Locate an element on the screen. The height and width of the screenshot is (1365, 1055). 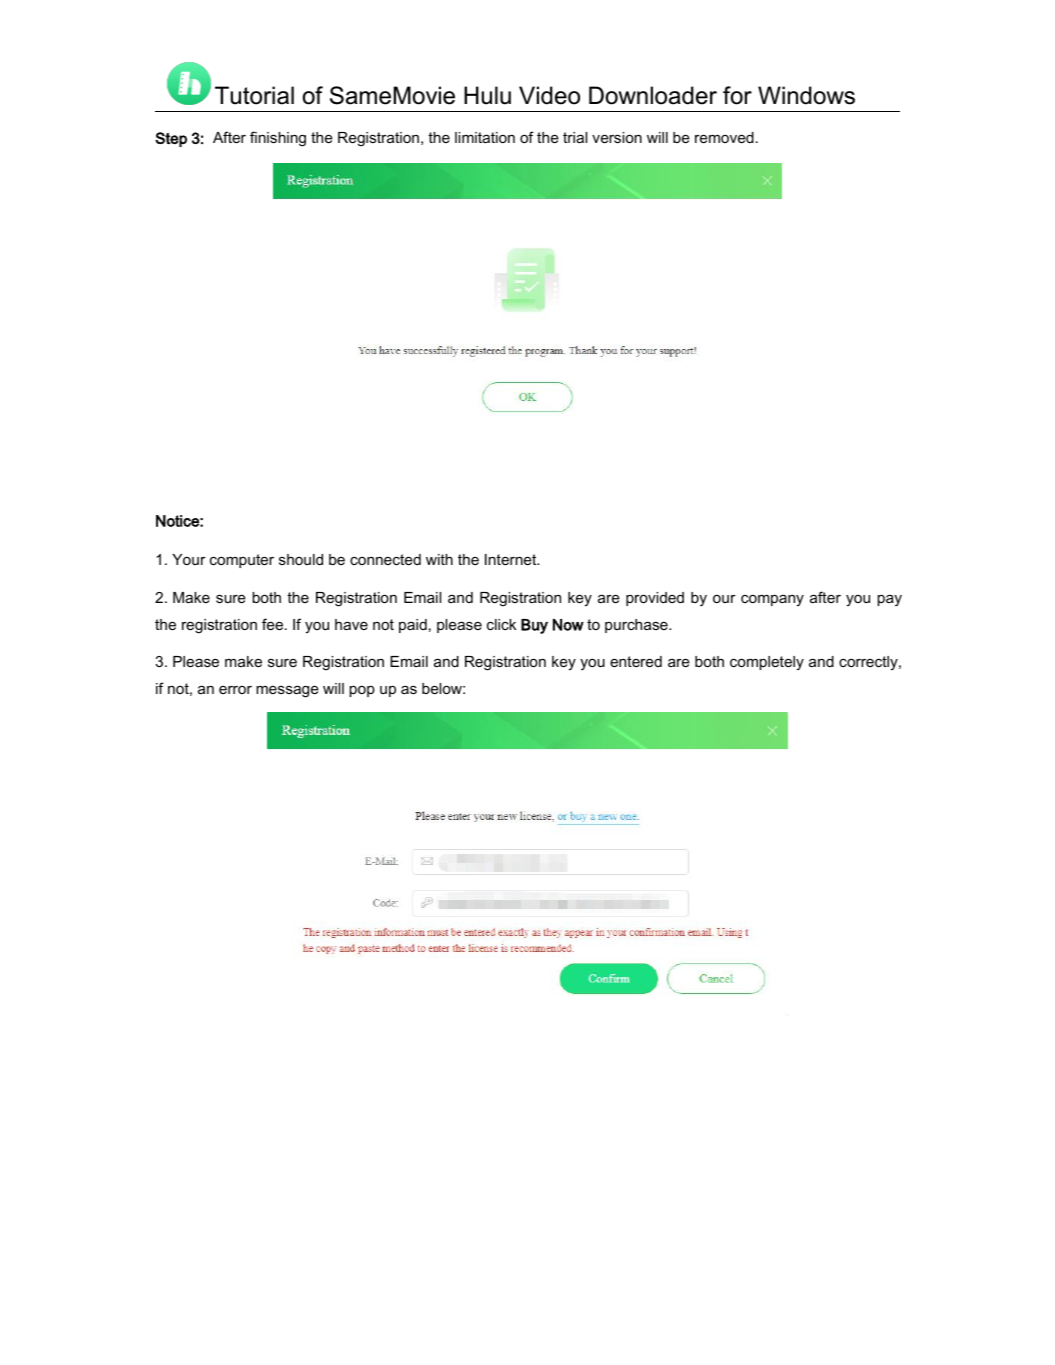
removed is located at coordinates (724, 137).
